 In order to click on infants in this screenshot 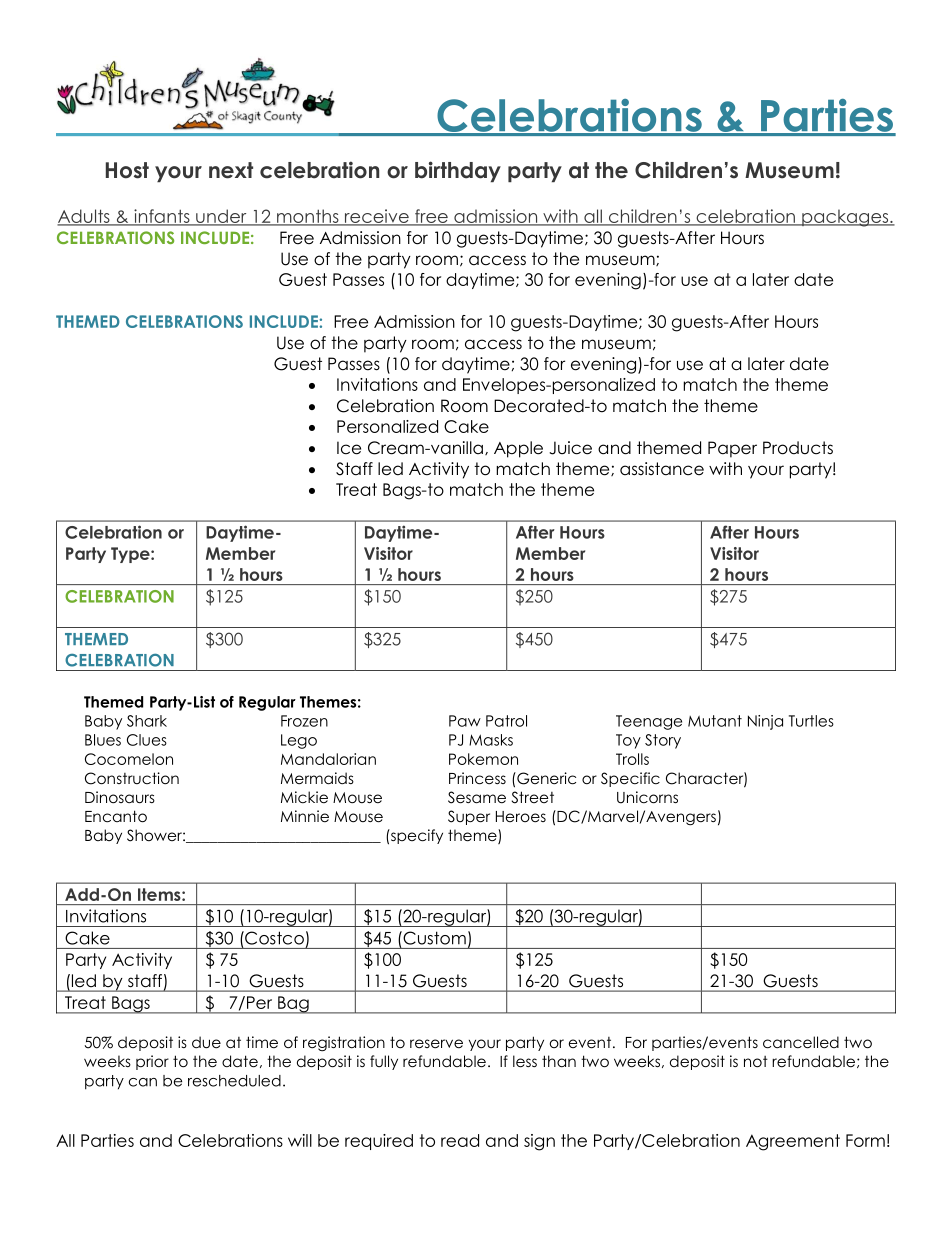, I will do `click(162, 217)`.
